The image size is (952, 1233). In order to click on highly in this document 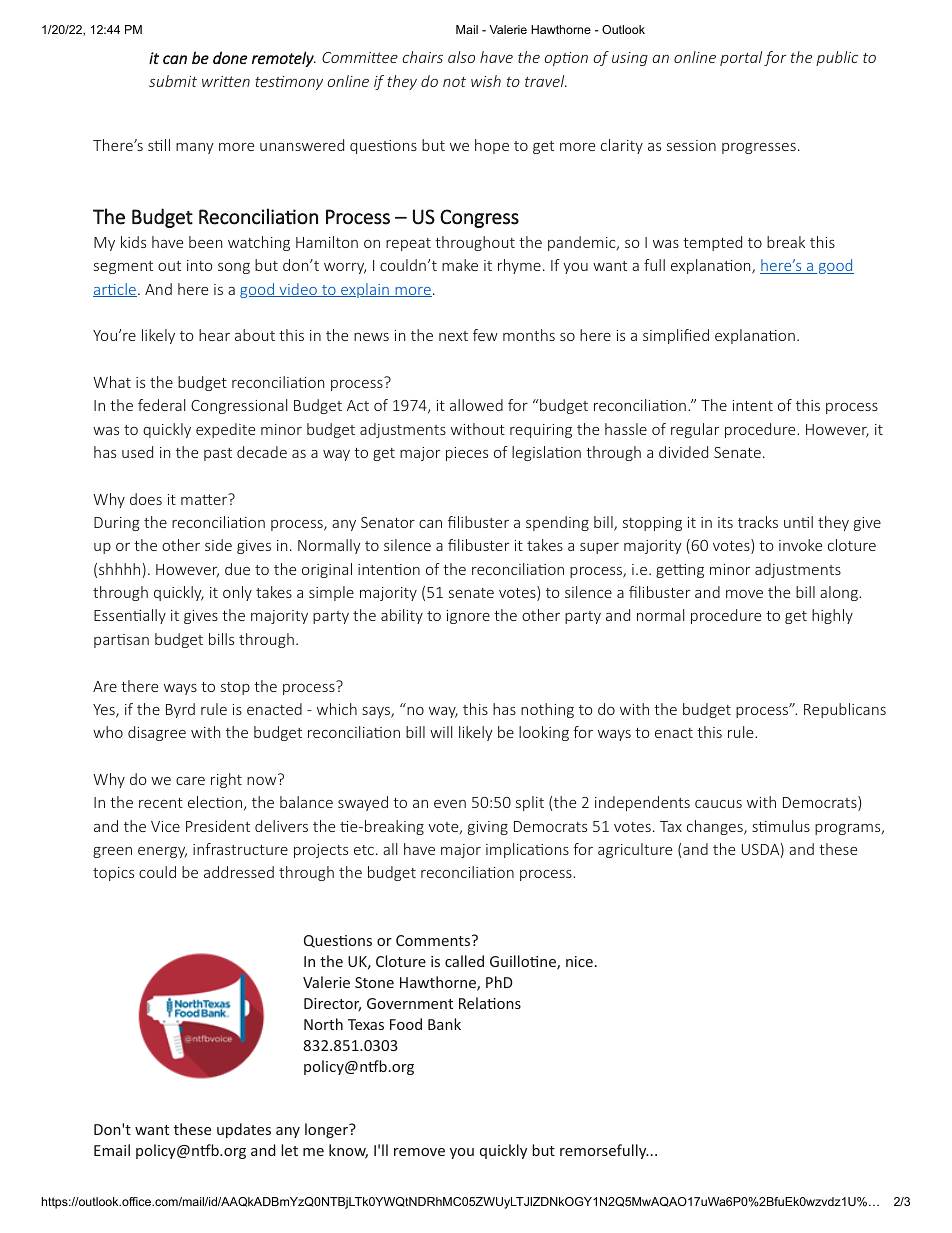, I will do `click(832, 616)`.
